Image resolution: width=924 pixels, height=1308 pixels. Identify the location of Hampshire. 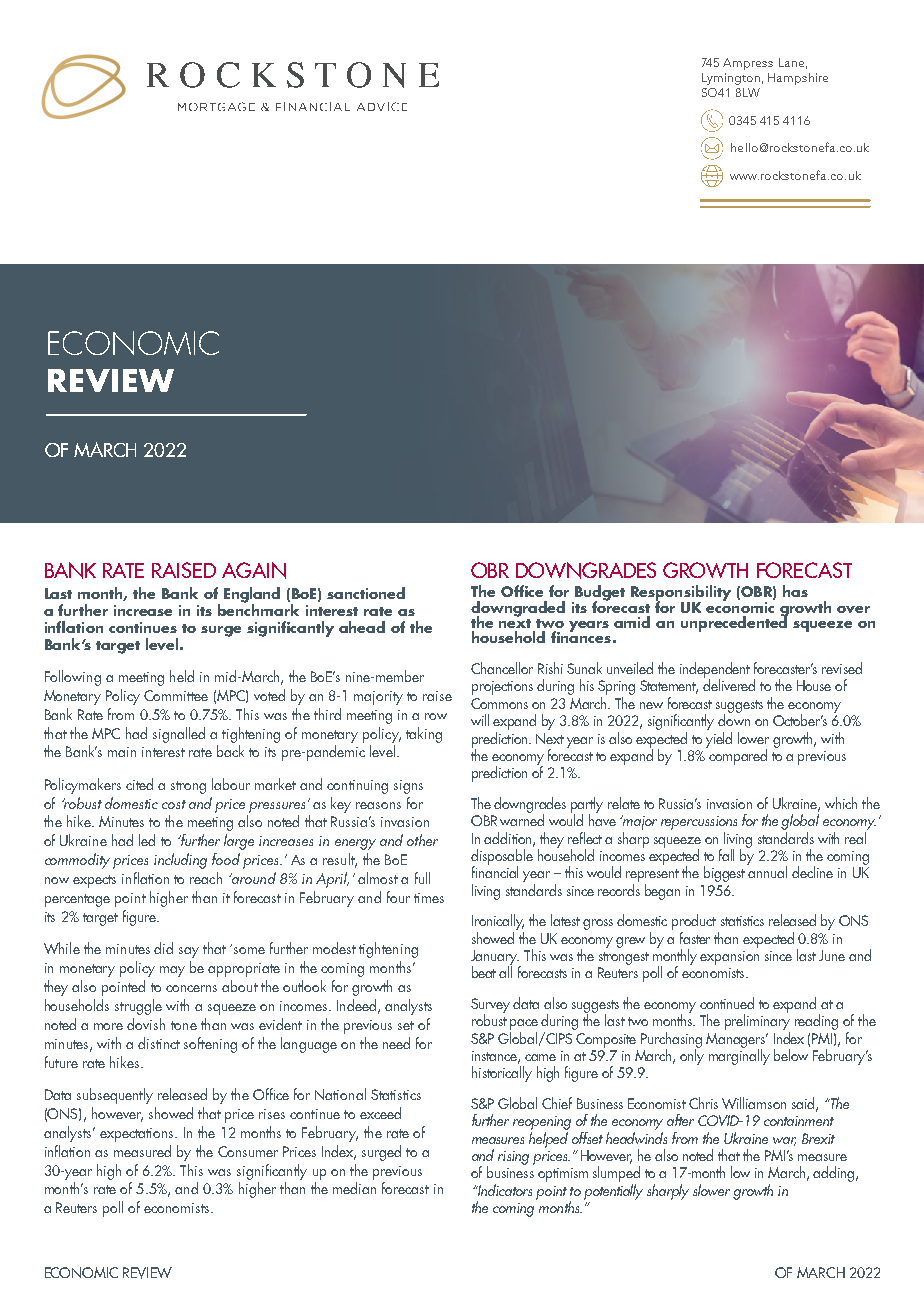
(798, 79).
